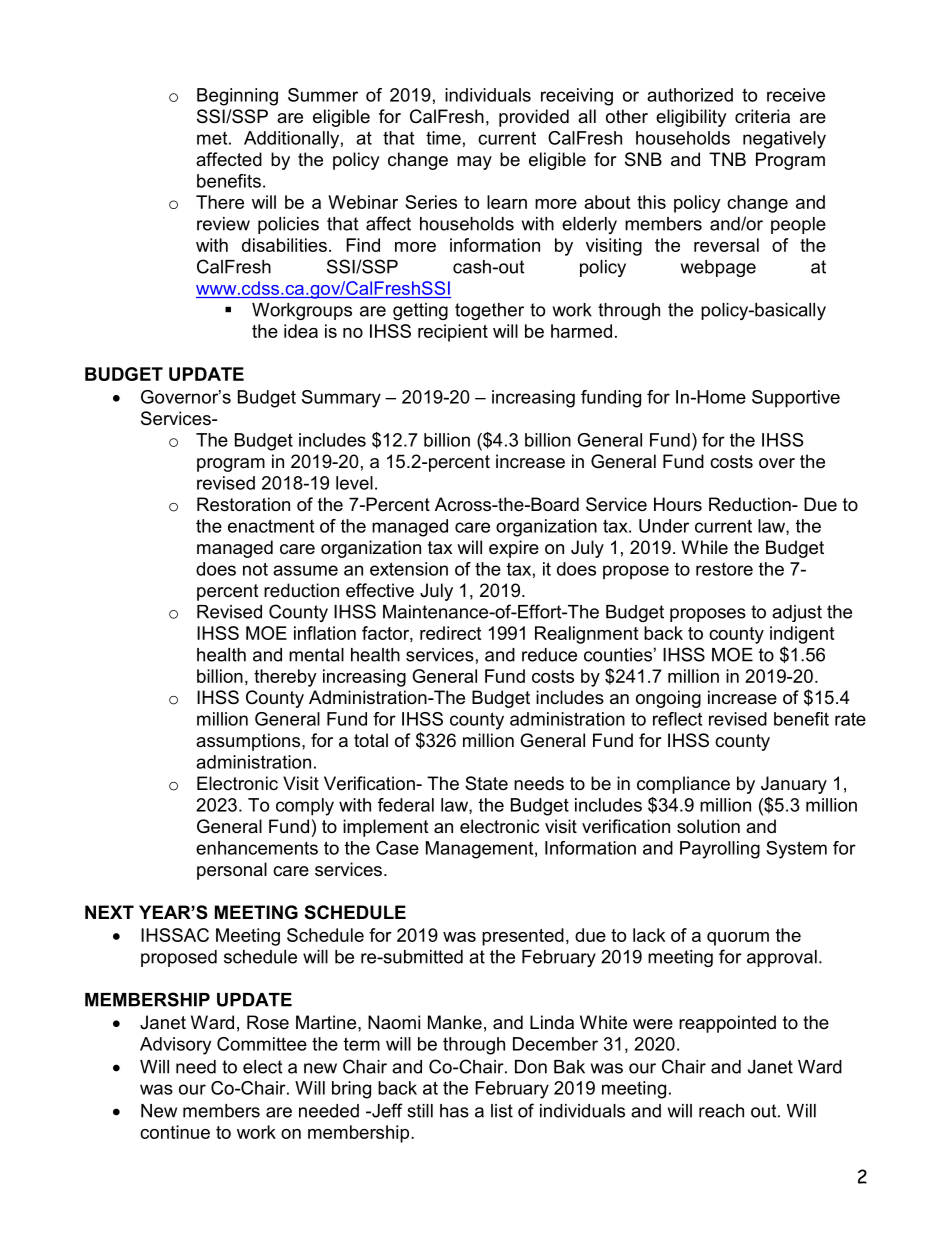  Describe the element at coordinates (255, 569) in the image. I see `not` at that location.
